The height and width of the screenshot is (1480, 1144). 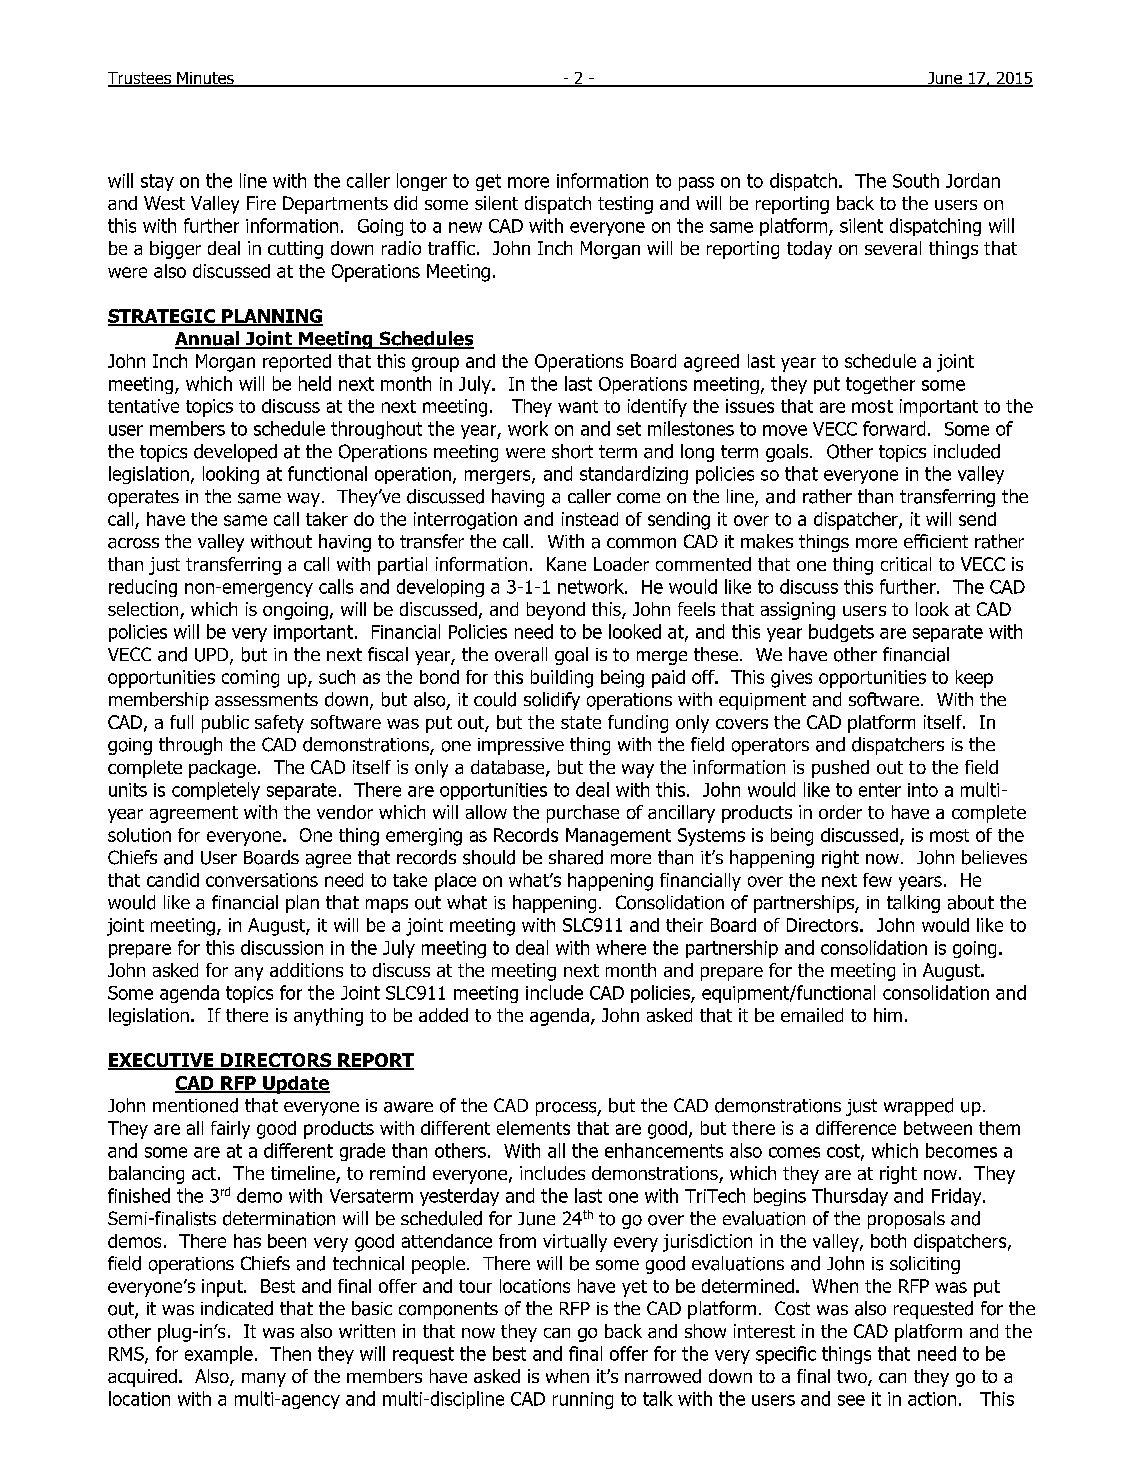 What do you see at coordinates (932, 1399) in the screenshot?
I see `action` at bounding box center [932, 1399].
